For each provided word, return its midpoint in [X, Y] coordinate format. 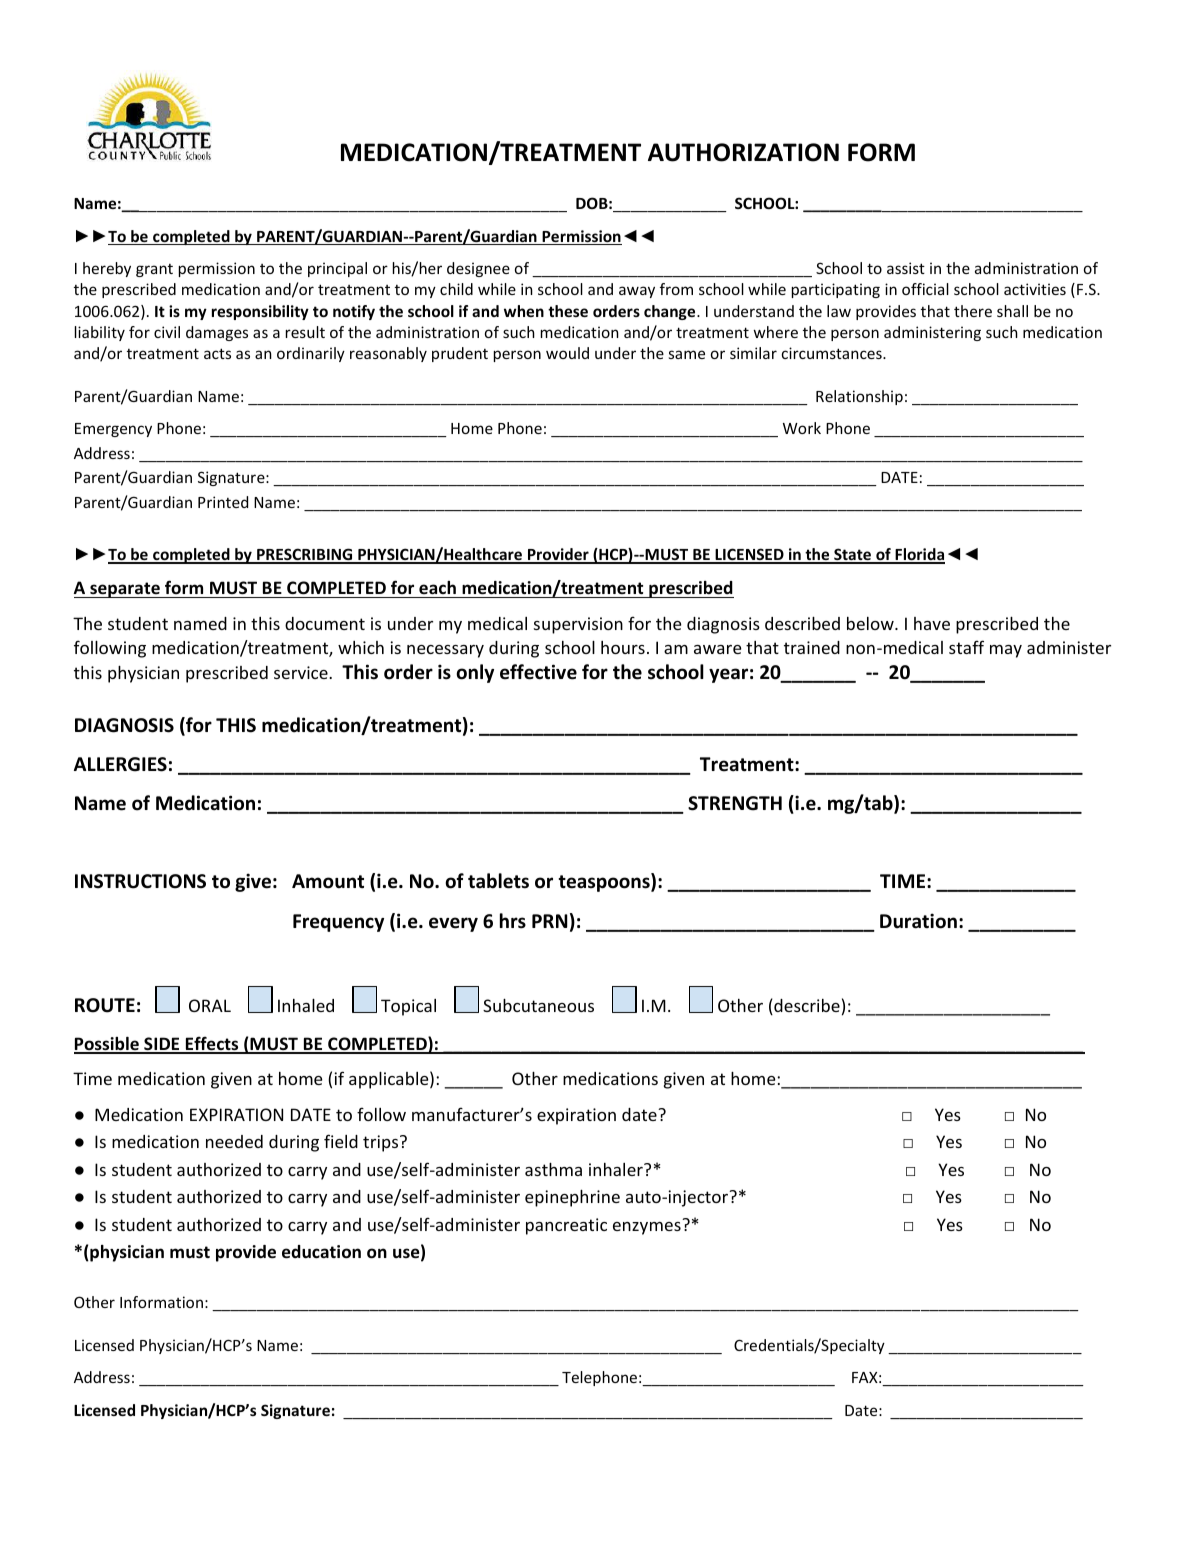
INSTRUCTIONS [140, 881]
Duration [918, 921]
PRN [550, 921]
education [321, 1252]
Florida [919, 555]
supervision [578, 625]
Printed [223, 502]
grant [154, 270]
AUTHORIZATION [743, 152]
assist [906, 268]
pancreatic [566, 1226]
